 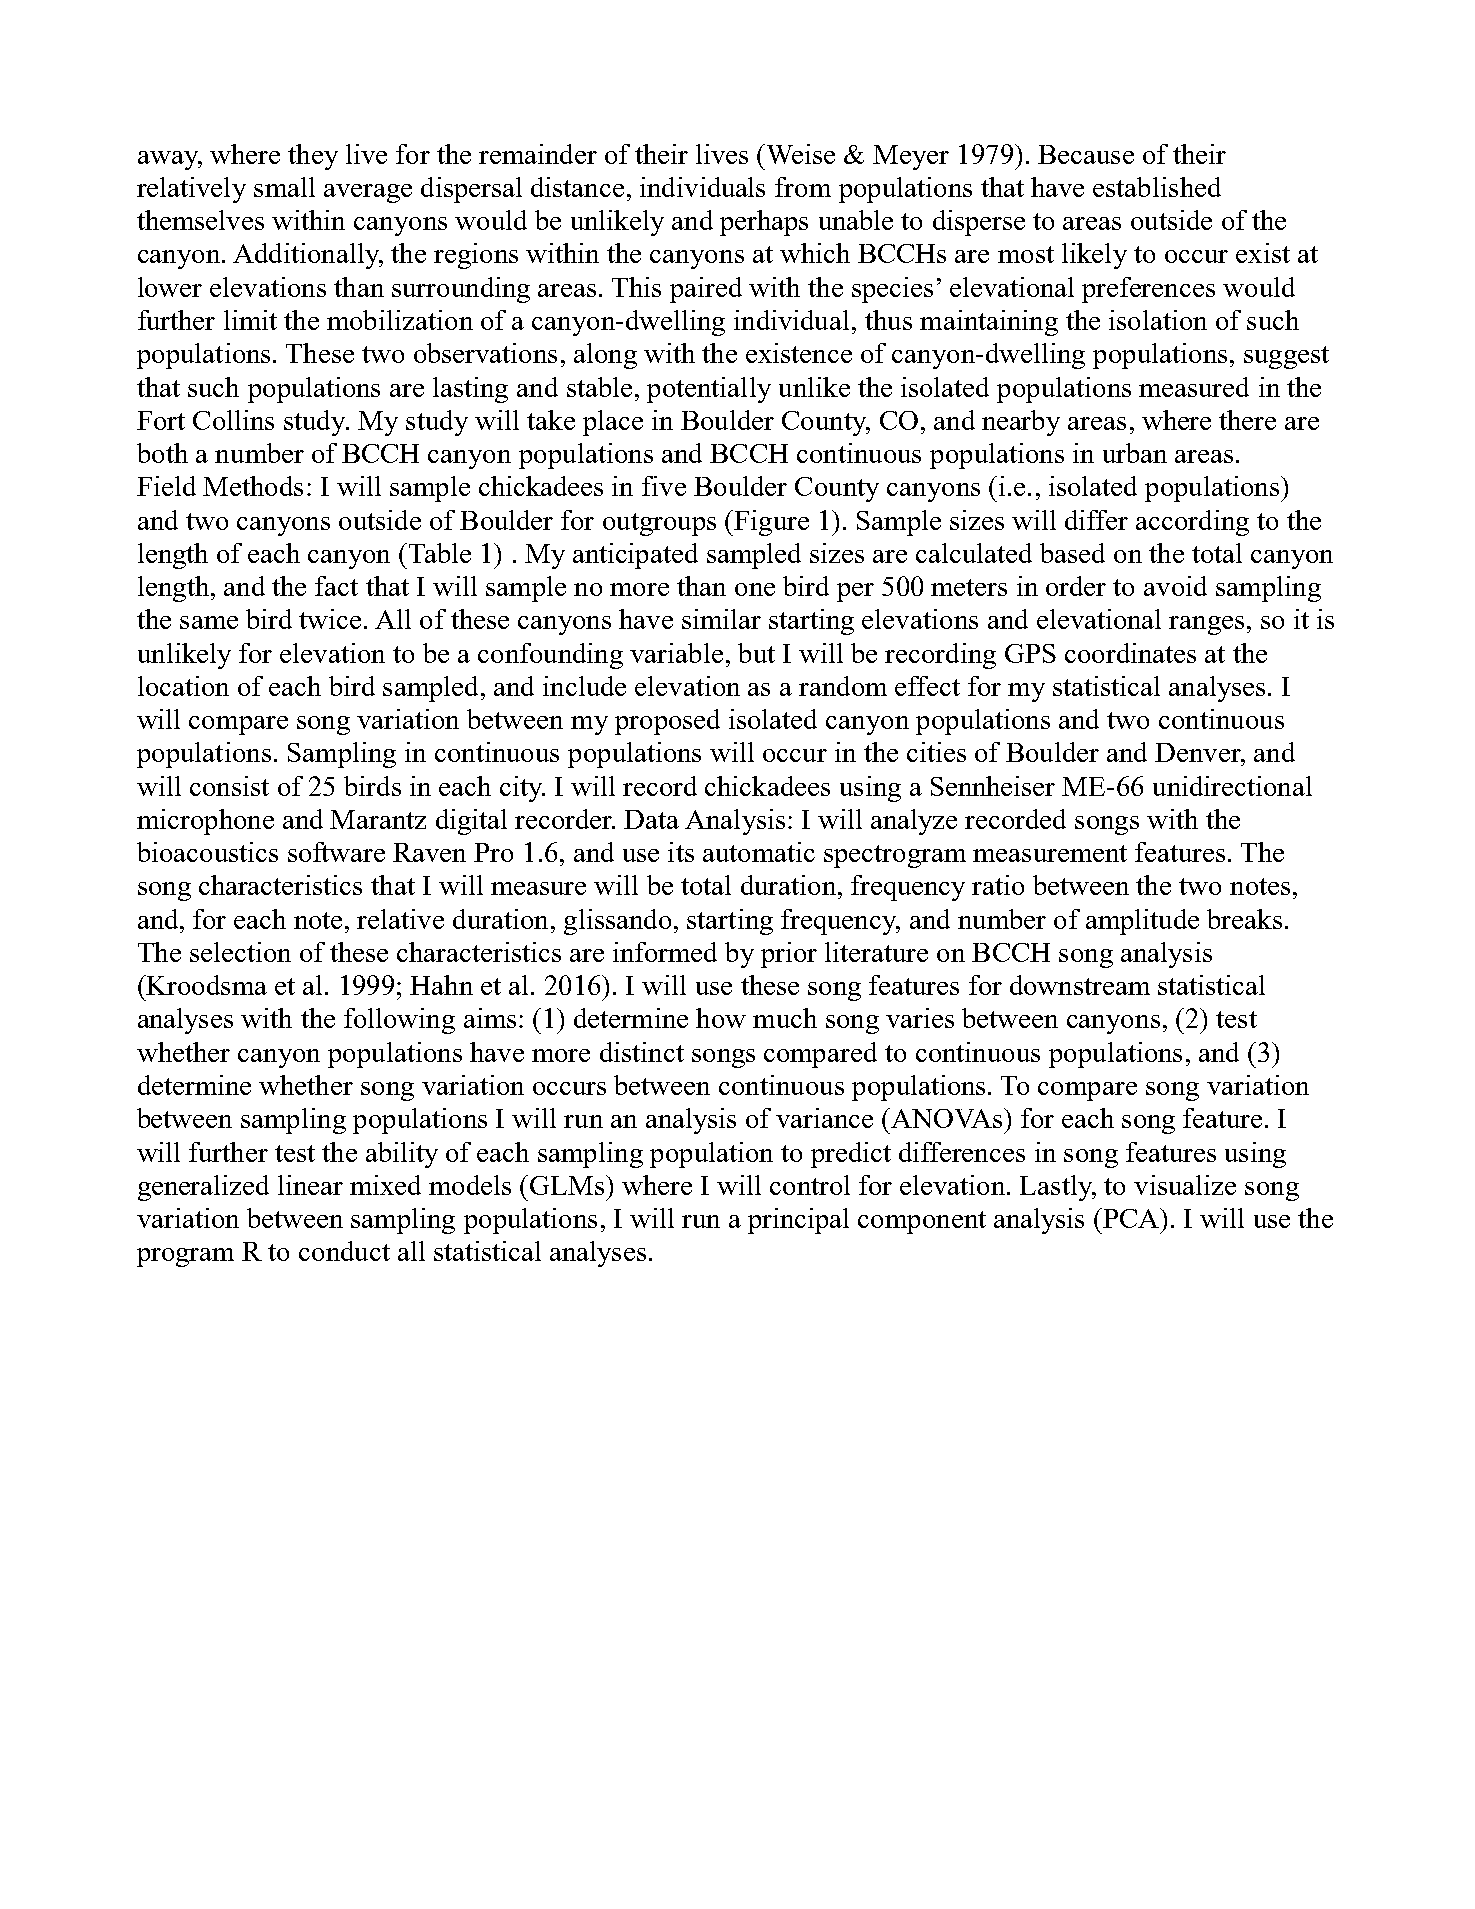 What do you see at coordinates (253, 486) in the screenshot?
I see `Methods` at bounding box center [253, 486].
